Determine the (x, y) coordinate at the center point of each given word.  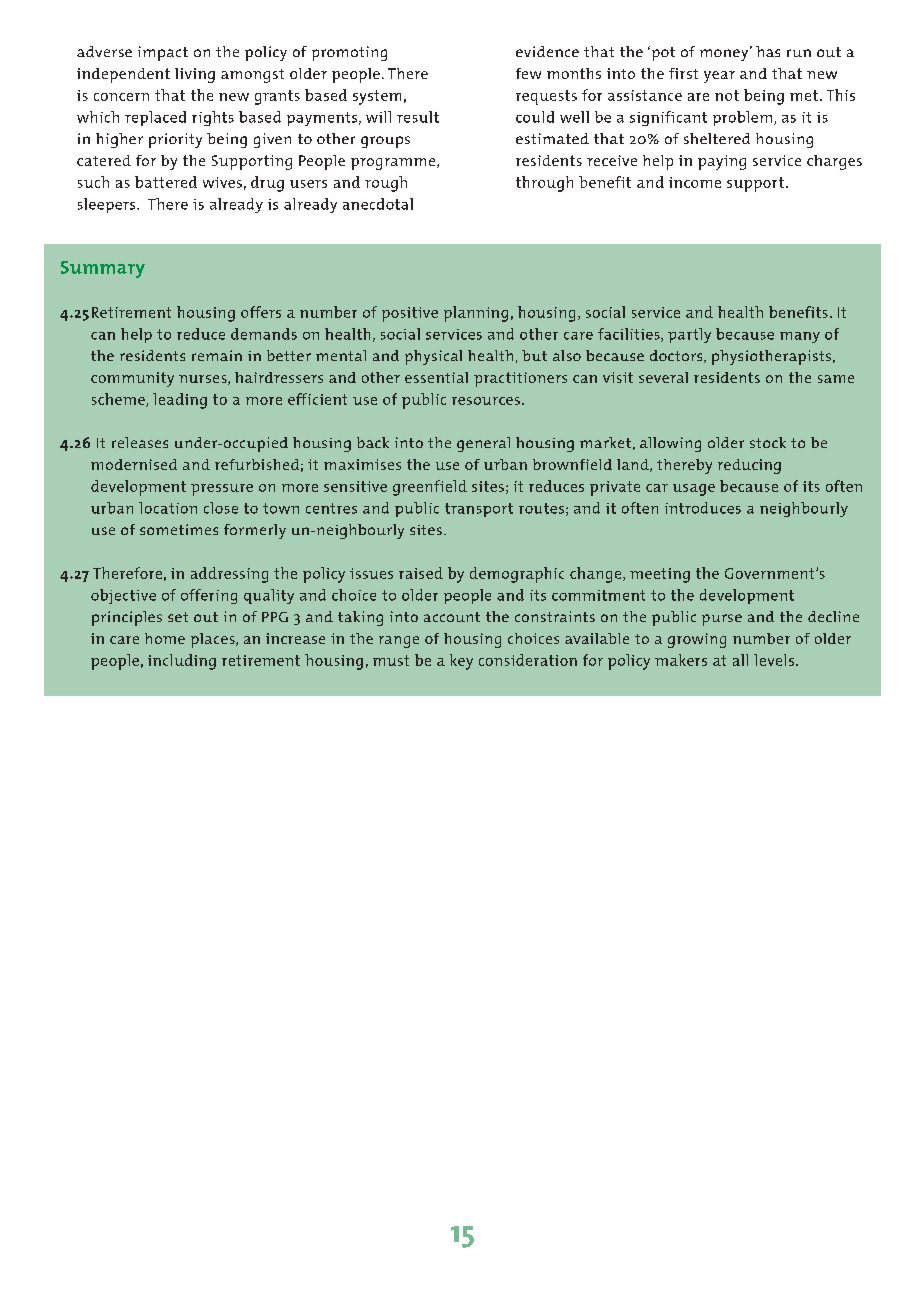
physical (433, 357)
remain (217, 355)
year (719, 77)
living (195, 75)
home (165, 638)
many (800, 337)
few (528, 73)
